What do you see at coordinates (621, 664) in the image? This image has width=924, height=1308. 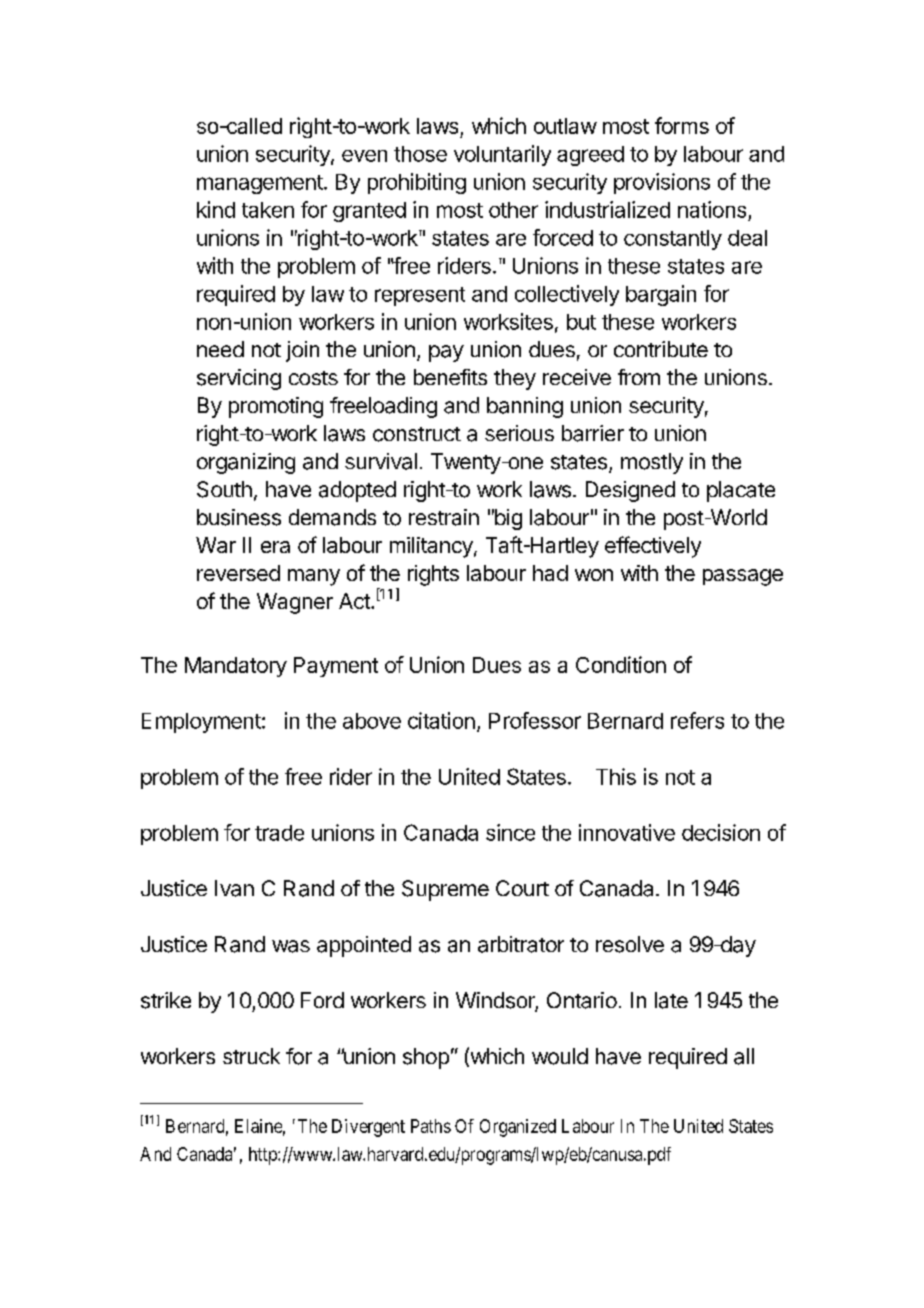 I see `Condition` at bounding box center [621, 664].
